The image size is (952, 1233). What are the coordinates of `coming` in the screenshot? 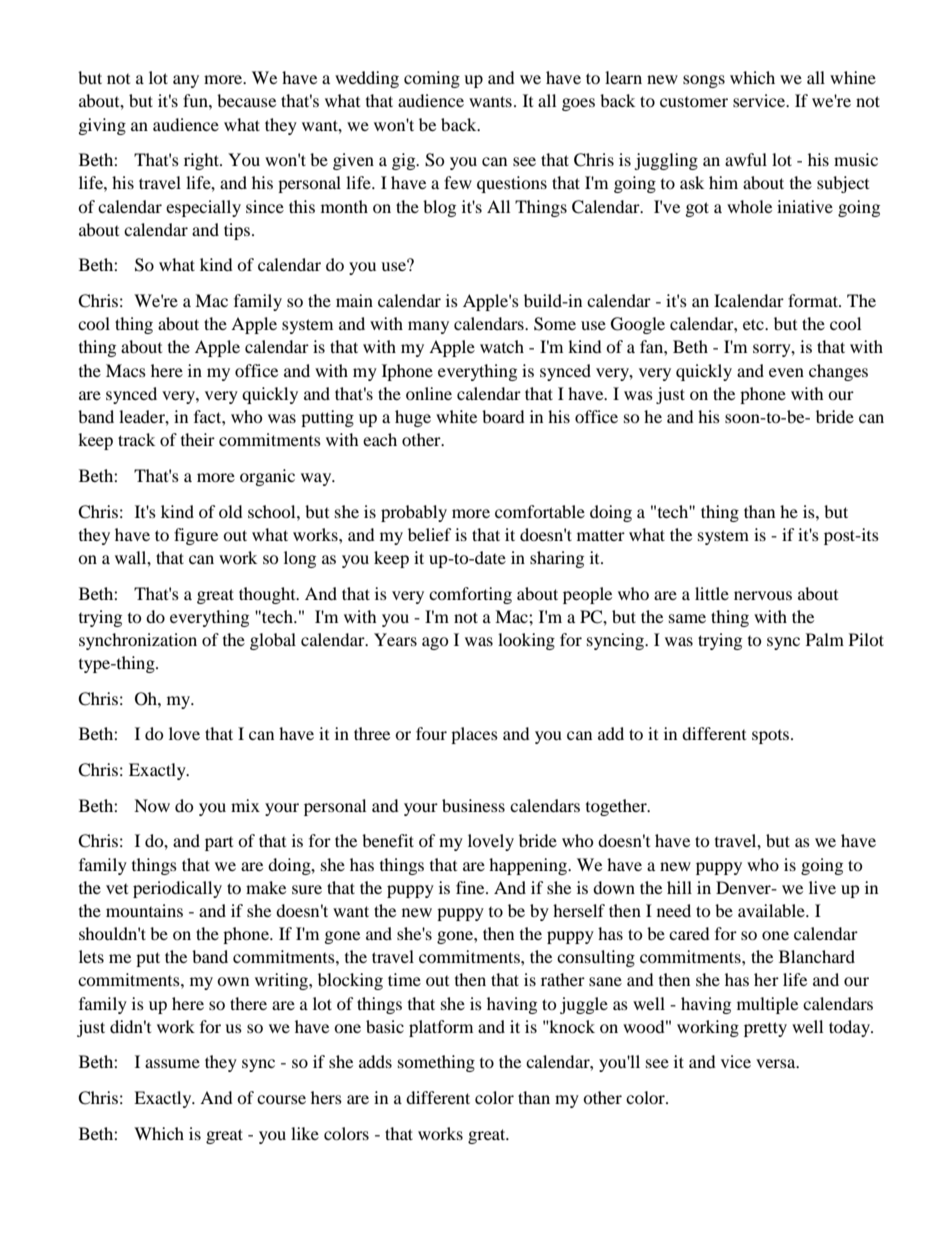 It's located at (432, 79).
